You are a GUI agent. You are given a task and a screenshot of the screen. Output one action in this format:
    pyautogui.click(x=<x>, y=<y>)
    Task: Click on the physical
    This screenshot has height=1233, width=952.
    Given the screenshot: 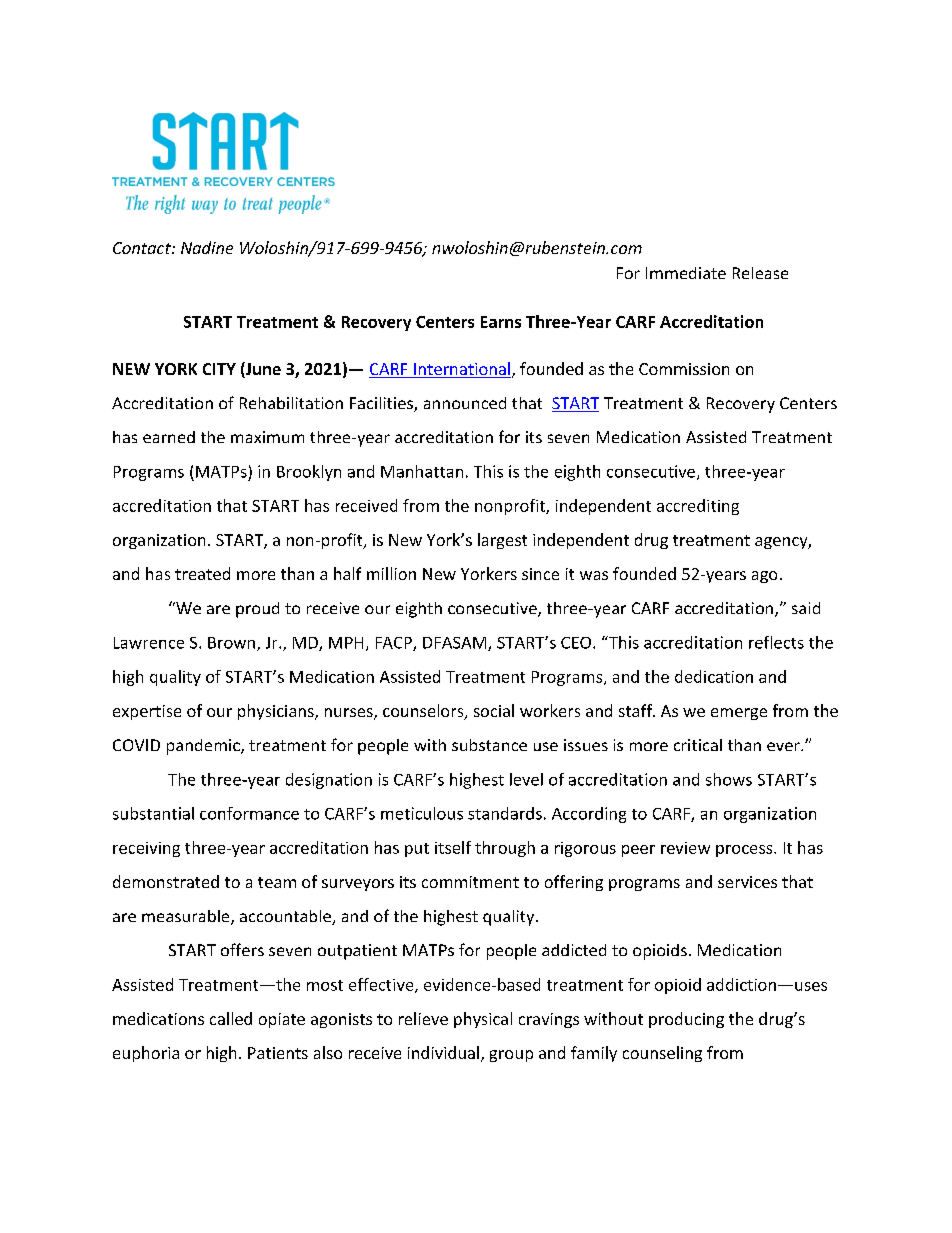 What is the action you would take?
    pyautogui.click(x=483, y=1020)
